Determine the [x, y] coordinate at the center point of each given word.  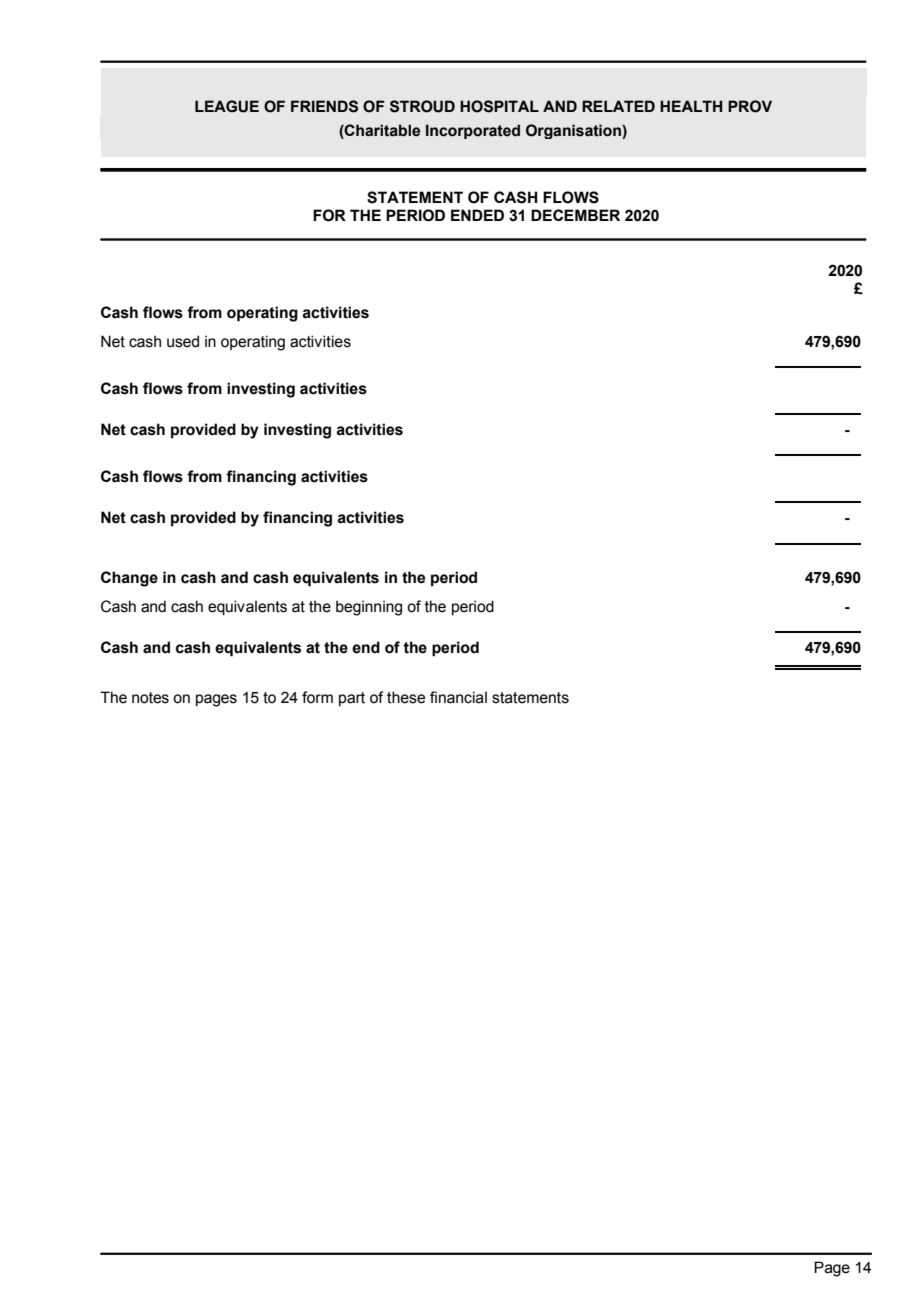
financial [458, 697]
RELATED [618, 106]
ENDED [477, 215]
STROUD [422, 106]
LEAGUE [227, 106]
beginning [369, 608]
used [183, 341]
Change [129, 579]
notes [150, 698]
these [406, 697]
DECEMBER [575, 215]
